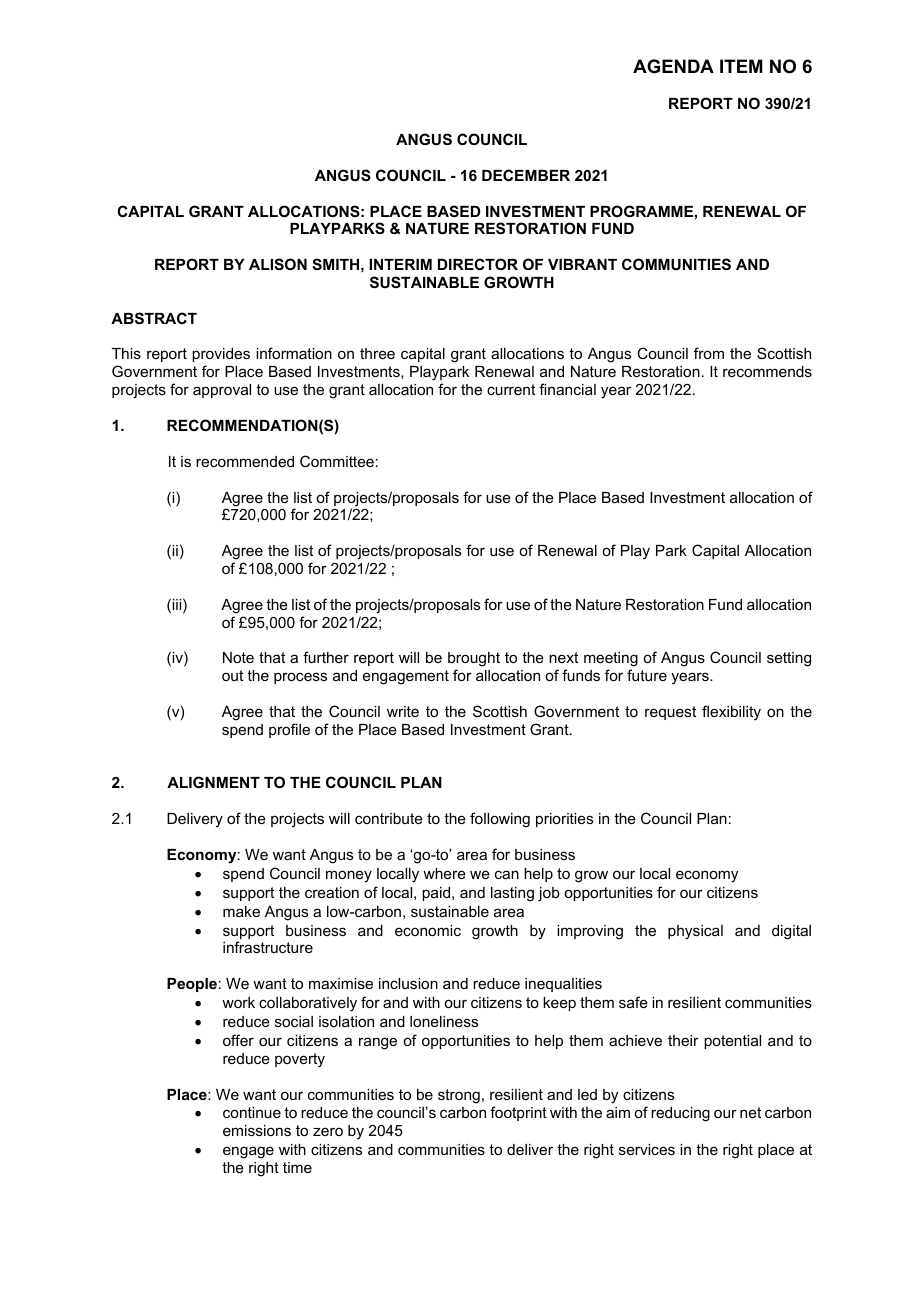 The image size is (924, 1308). I want to click on emissions, so click(257, 1130).
